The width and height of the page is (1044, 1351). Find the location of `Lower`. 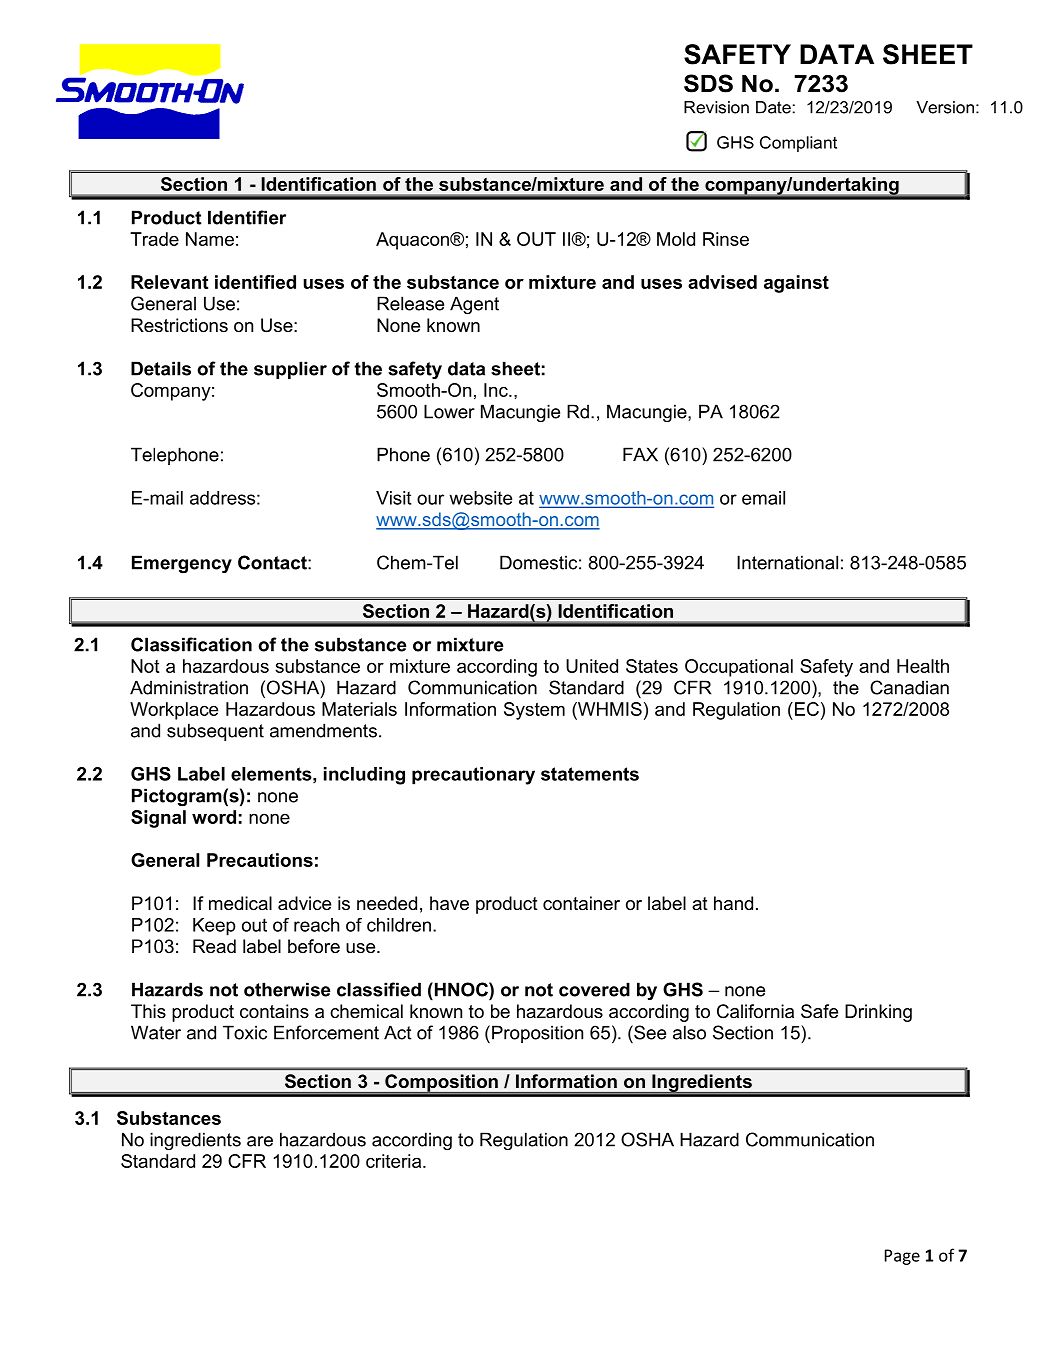

Lower is located at coordinates (449, 411).
